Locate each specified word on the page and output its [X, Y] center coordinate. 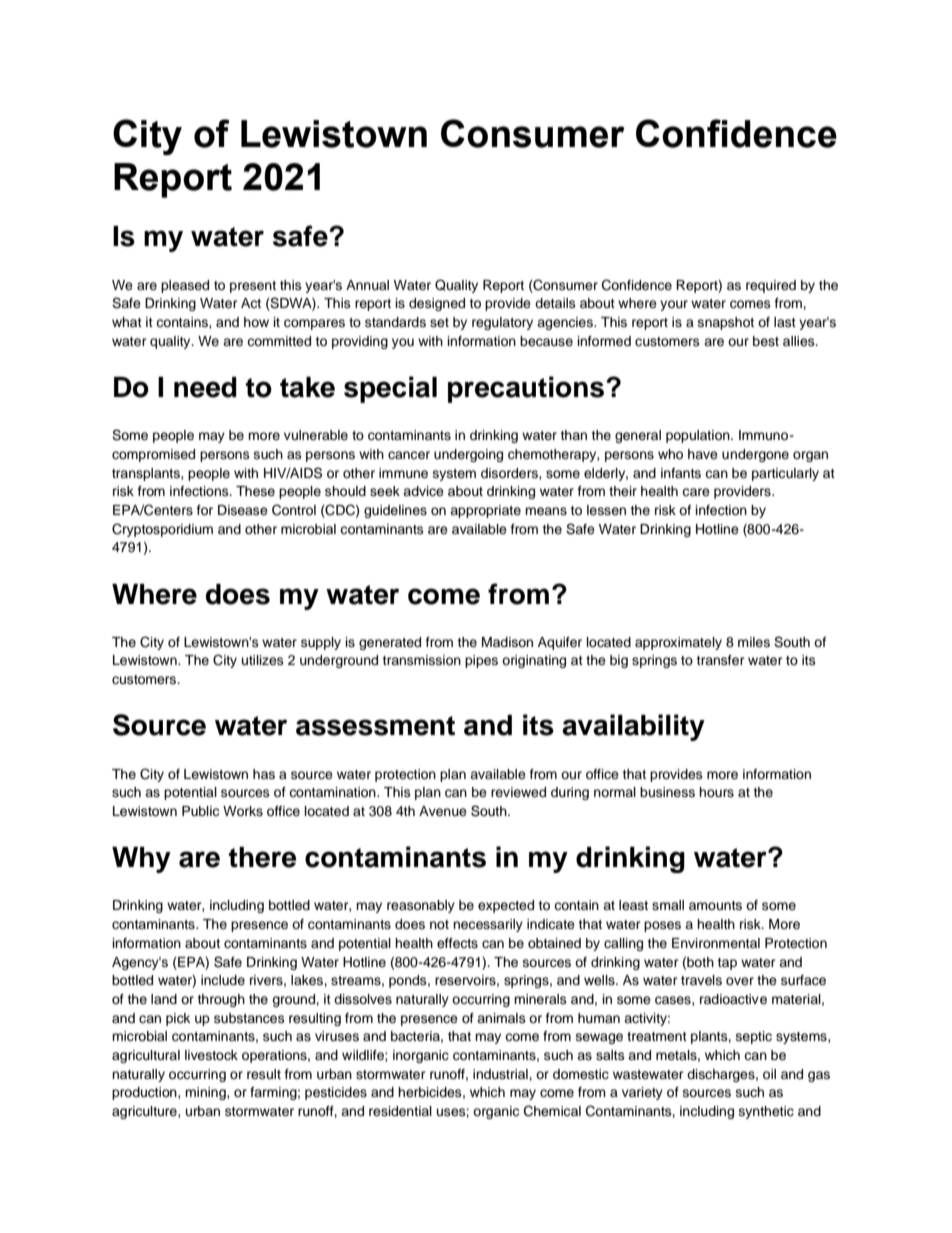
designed [437, 304]
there [262, 857]
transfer [720, 660]
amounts [715, 905]
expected [506, 906]
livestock [211, 1055]
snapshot [726, 323]
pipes [481, 661]
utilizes [263, 660]
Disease [243, 510]
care [696, 492]
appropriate [485, 511]
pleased [185, 286]
